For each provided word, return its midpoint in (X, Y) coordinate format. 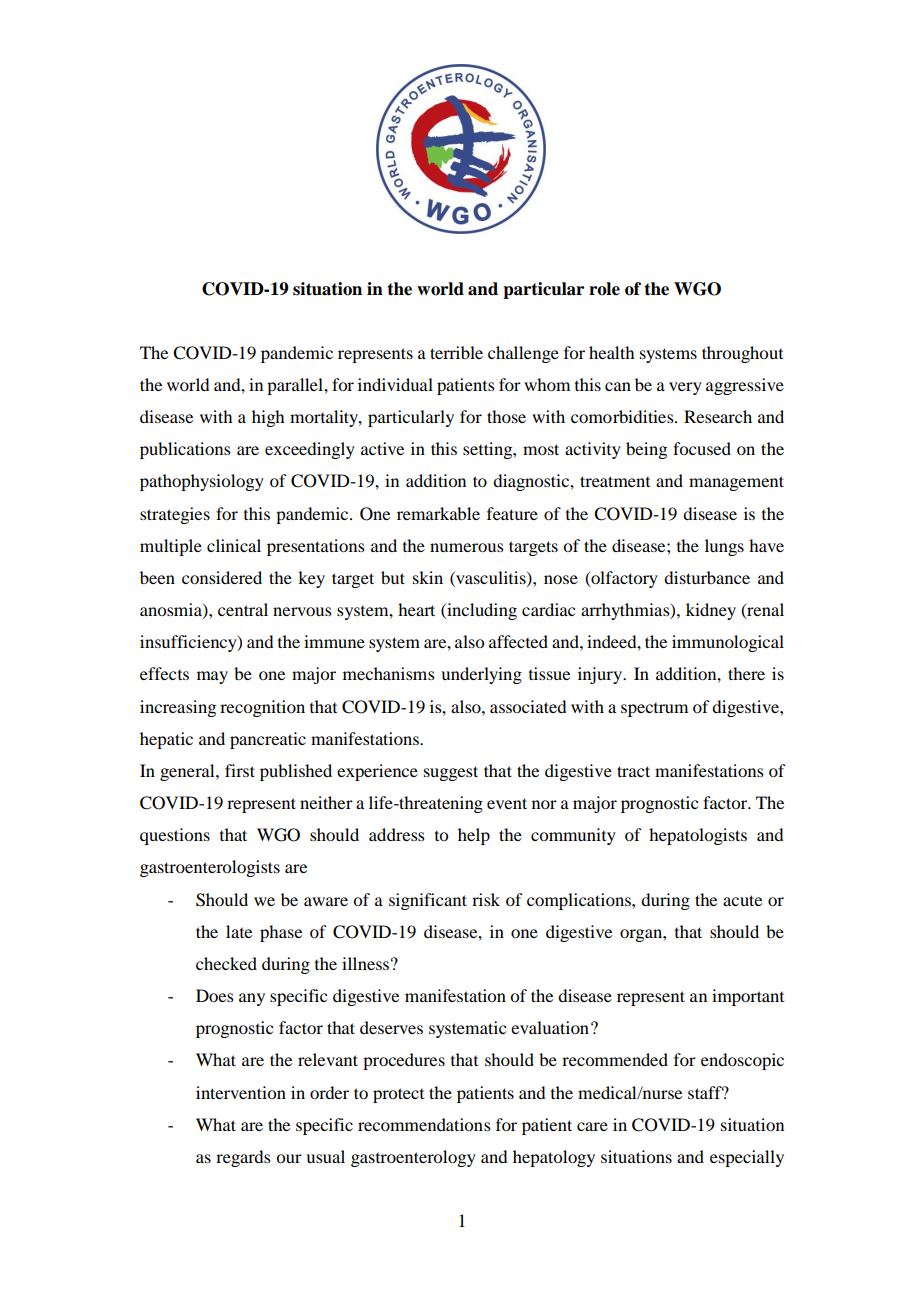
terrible (456, 352)
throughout (742, 354)
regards (243, 1158)
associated (528, 706)
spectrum (654, 710)
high (268, 418)
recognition (262, 708)
